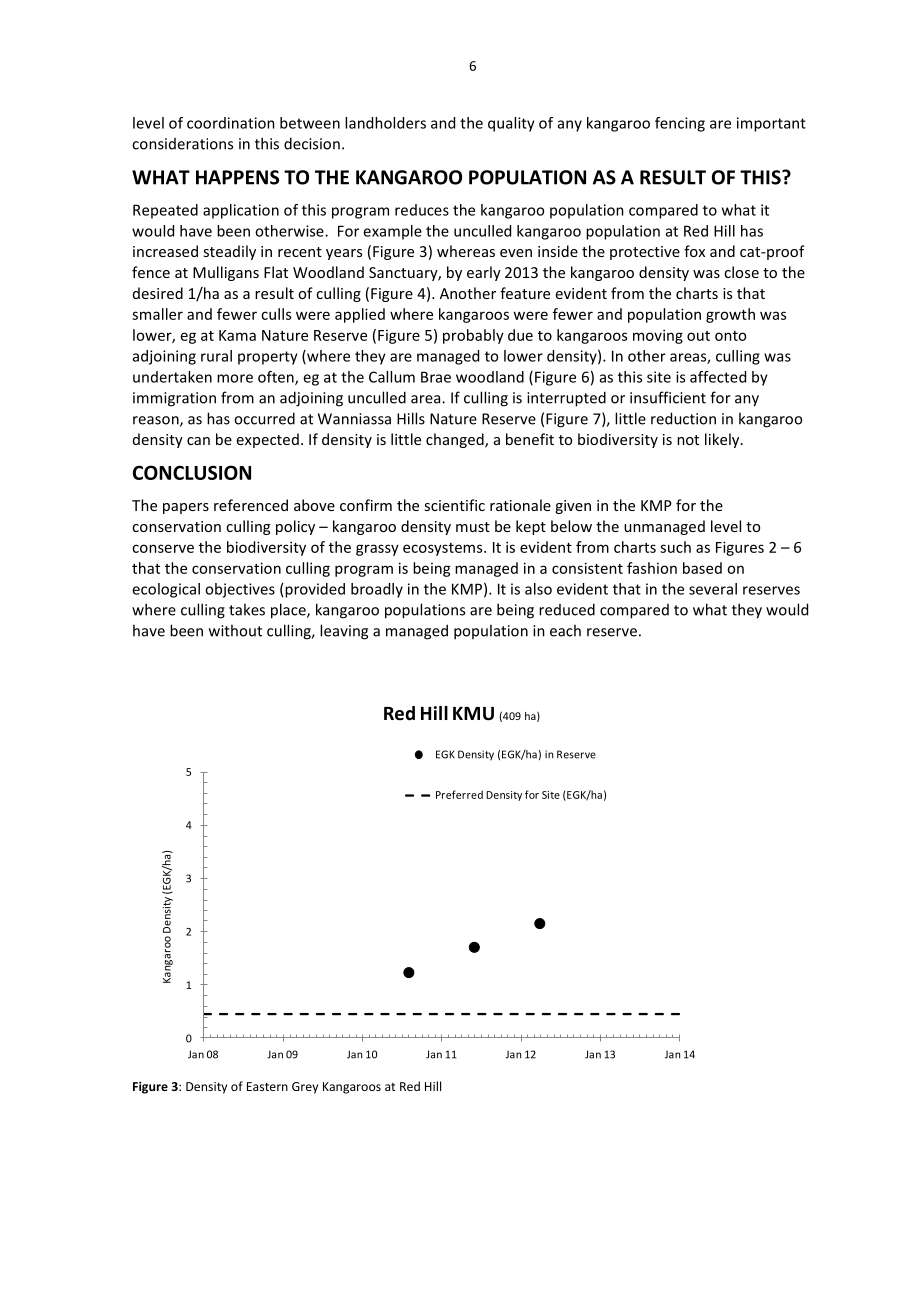 This image has width=924, height=1308. What do you see at coordinates (247, 609) in the image?
I see `takes` at bounding box center [247, 609].
